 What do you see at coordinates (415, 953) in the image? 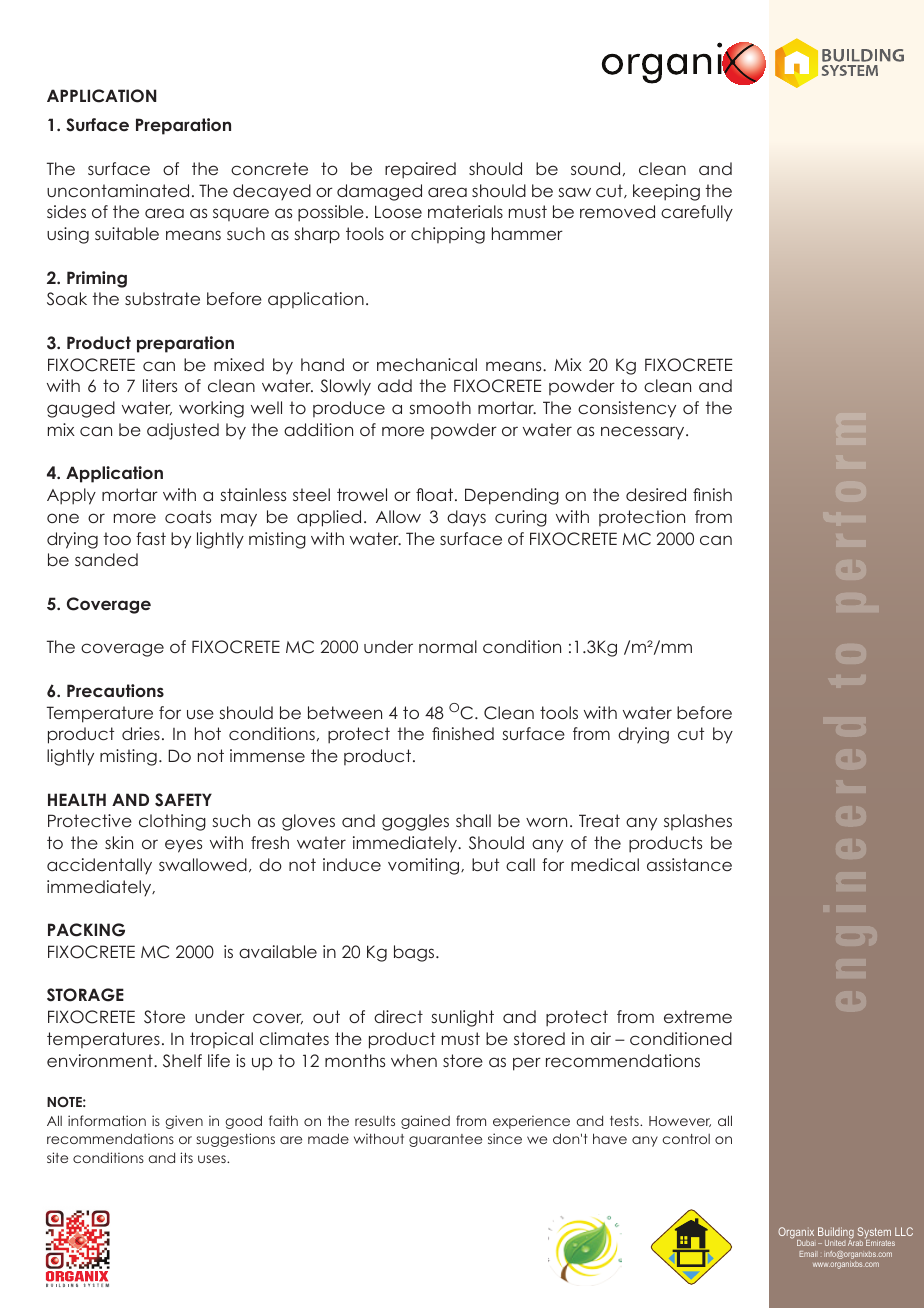
I see `bags` at bounding box center [415, 953].
